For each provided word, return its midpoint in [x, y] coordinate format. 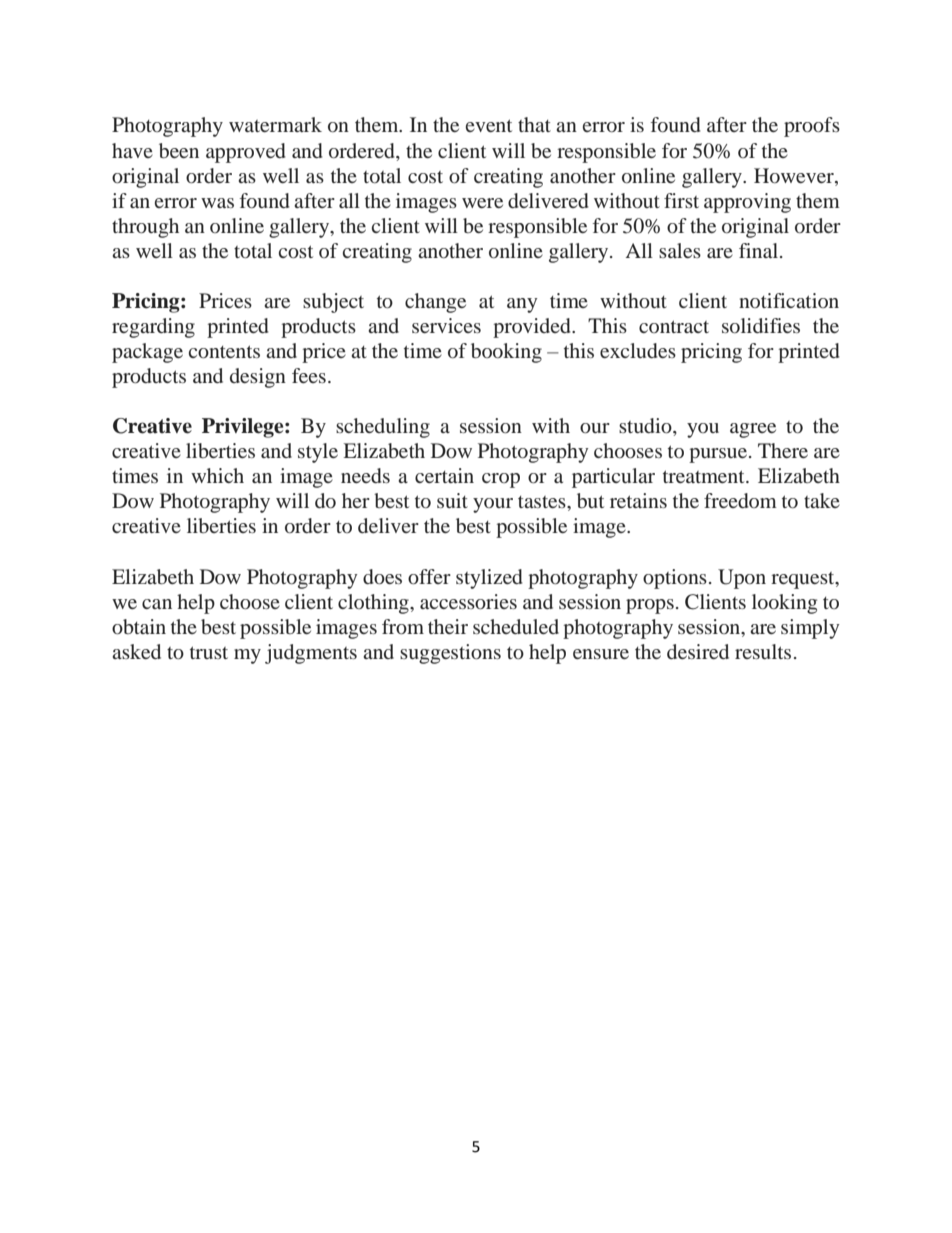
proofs [812, 127]
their [448, 626]
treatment [705, 476]
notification [789, 300]
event [489, 125]
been [179, 150]
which [217, 475]
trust [209, 652]
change [435, 303]
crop [501, 480]
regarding [153, 328]
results [763, 651]
